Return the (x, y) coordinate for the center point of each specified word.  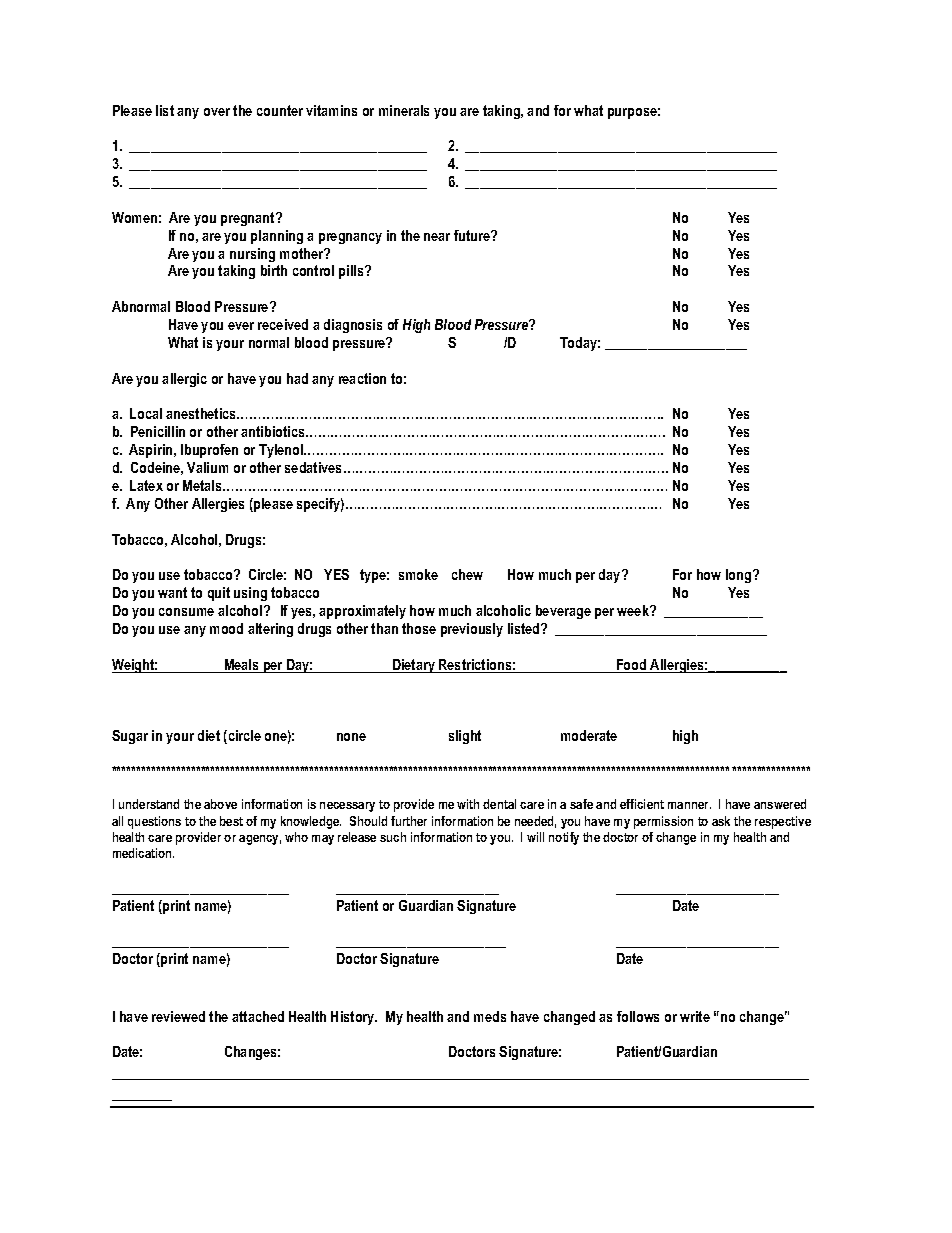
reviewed (178, 1016)
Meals (241, 666)
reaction (362, 378)
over (217, 112)
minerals (404, 110)
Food (632, 666)
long (740, 576)
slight (465, 737)
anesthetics (202, 413)
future (473, 235)
